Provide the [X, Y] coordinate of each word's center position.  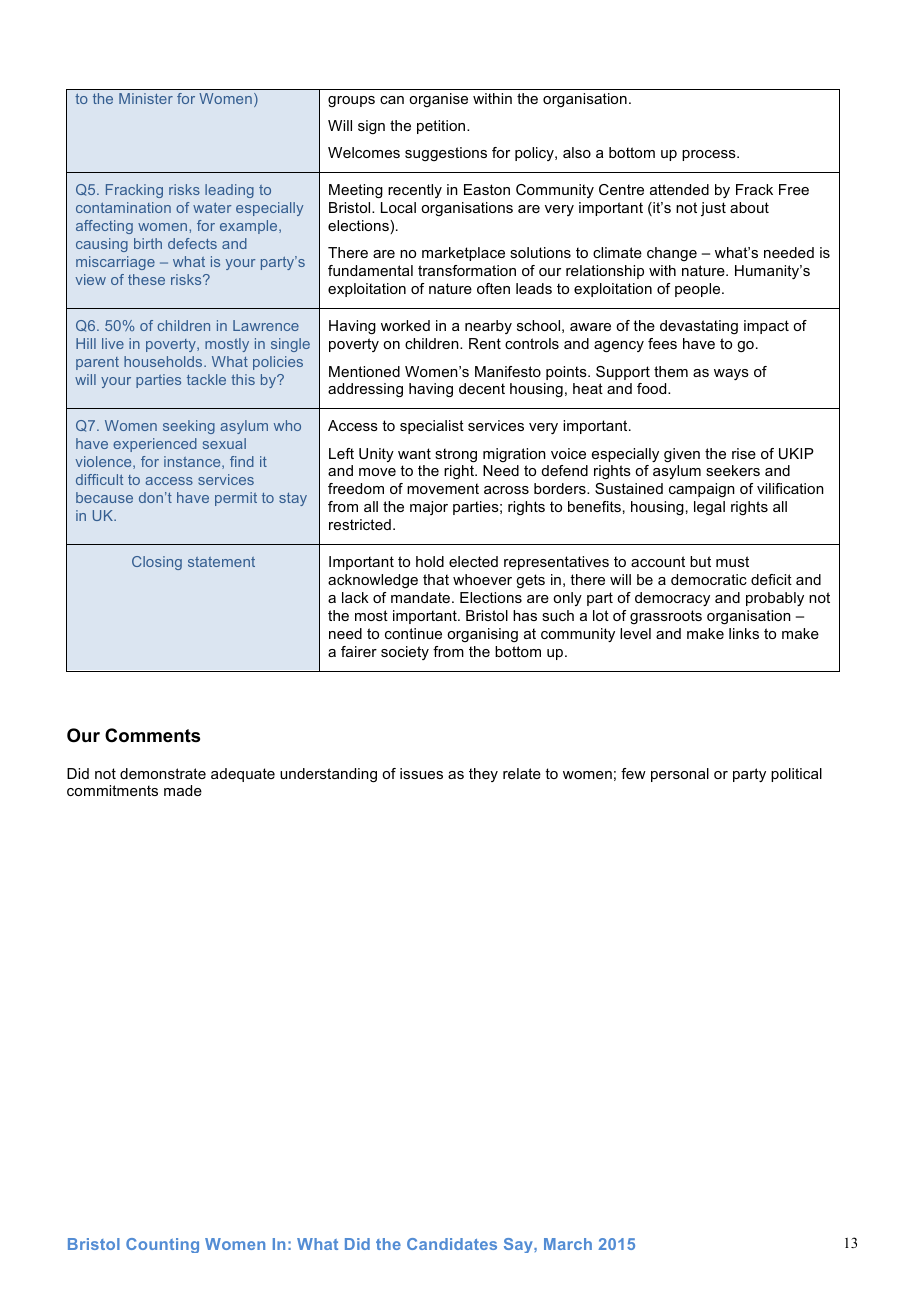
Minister [146, 98]
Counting [162, 1245]
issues [421, 773]
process [710, 155]
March [568, 1244]
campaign [702, 490]
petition [442, 127]
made [183, 790]
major [429, 508]
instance [193, 462]
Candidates [452, 1244]
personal [680, 775]
